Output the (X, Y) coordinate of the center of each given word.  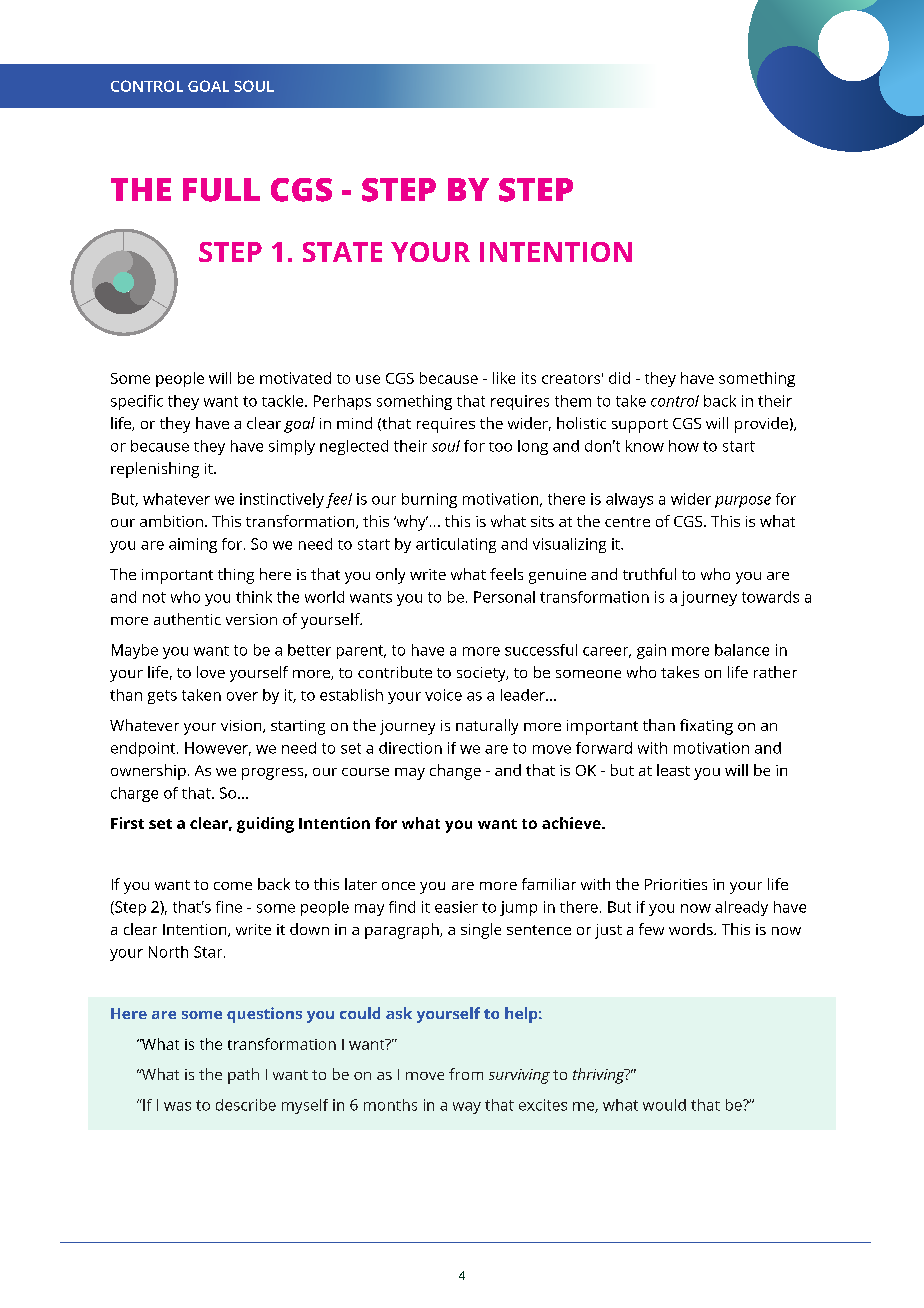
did (619, 378)
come (233, 886)
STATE (342, 252)
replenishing (155, 470)
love (211, 672)
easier (456, 907)
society (482, 674)
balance (742, 650)
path (243, 1076)
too (500, 447)
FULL (221, 190)
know (645, 446)
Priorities (676, 884)
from (466, 1074)
